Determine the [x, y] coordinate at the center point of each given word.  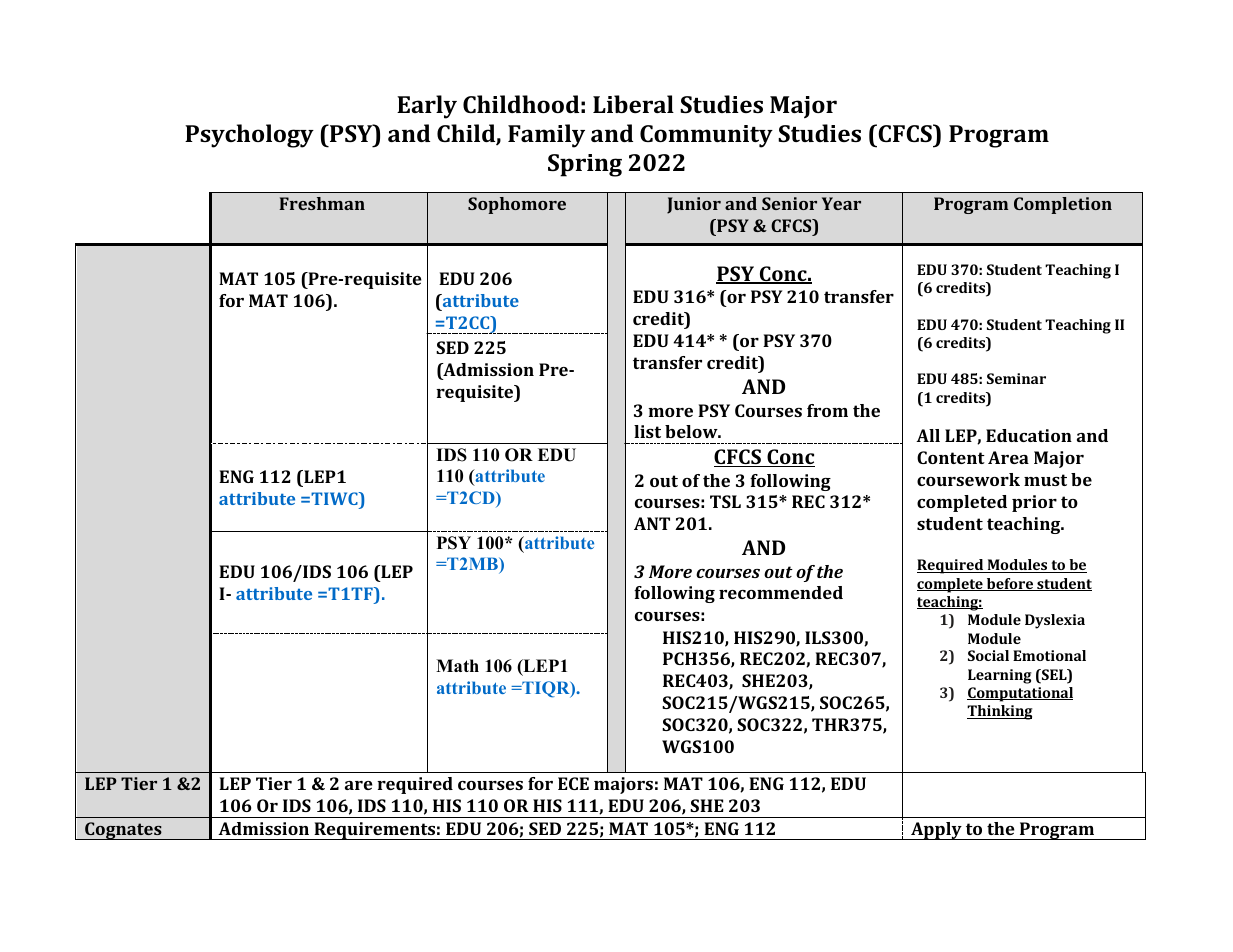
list [647, 431]
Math [457, 665]
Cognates [123, 831]
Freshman [322, 203]
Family [546, 136]
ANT [652, 523]
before [1010, 584]
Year [841, 203]
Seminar [1016, 378]
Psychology [249, 136]
